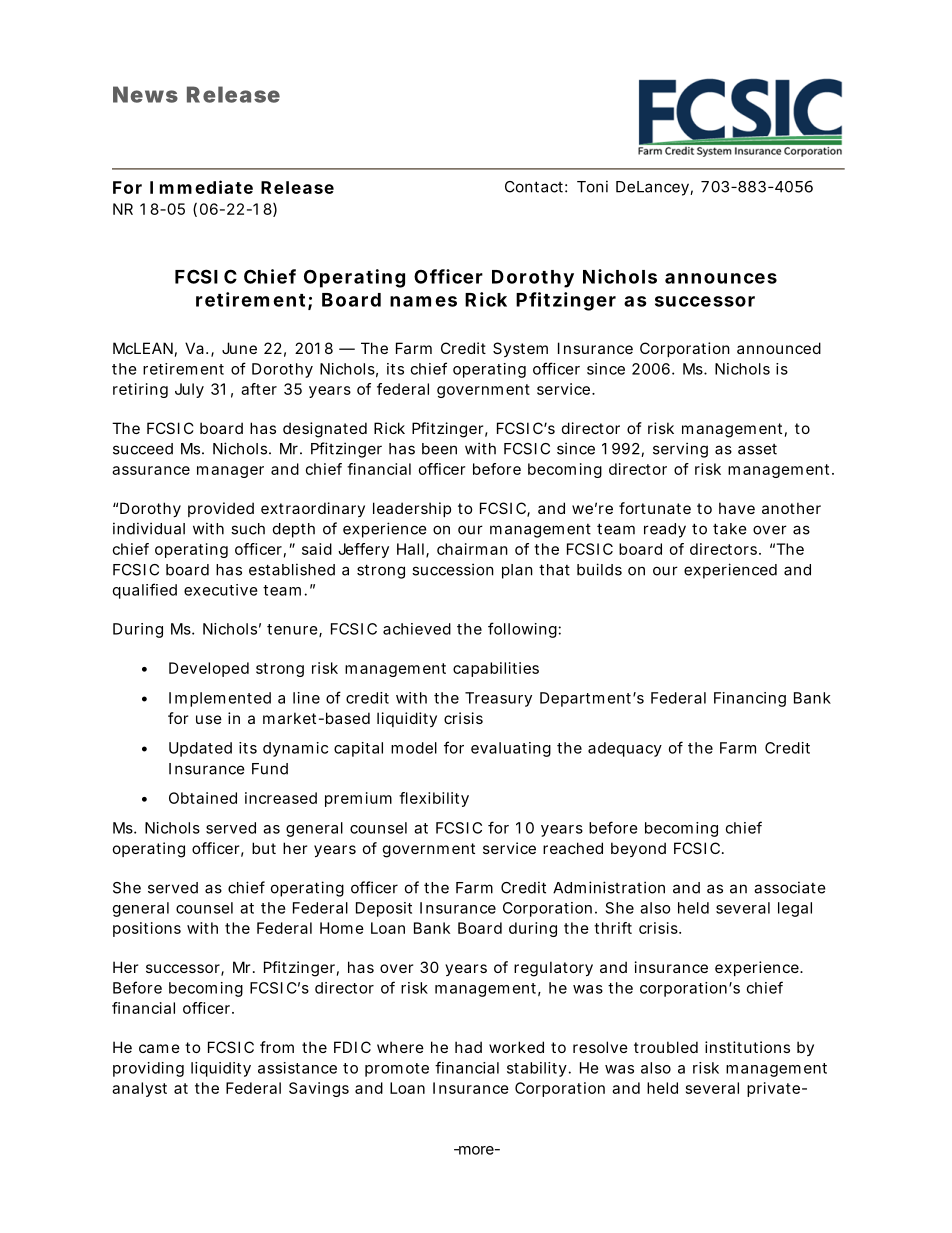 The width and height of the screenshot is (952, 1233). What do you see at coordinates (412, 509) in the screenshot?
I see `leadership` at bounding box center [412, 509].
